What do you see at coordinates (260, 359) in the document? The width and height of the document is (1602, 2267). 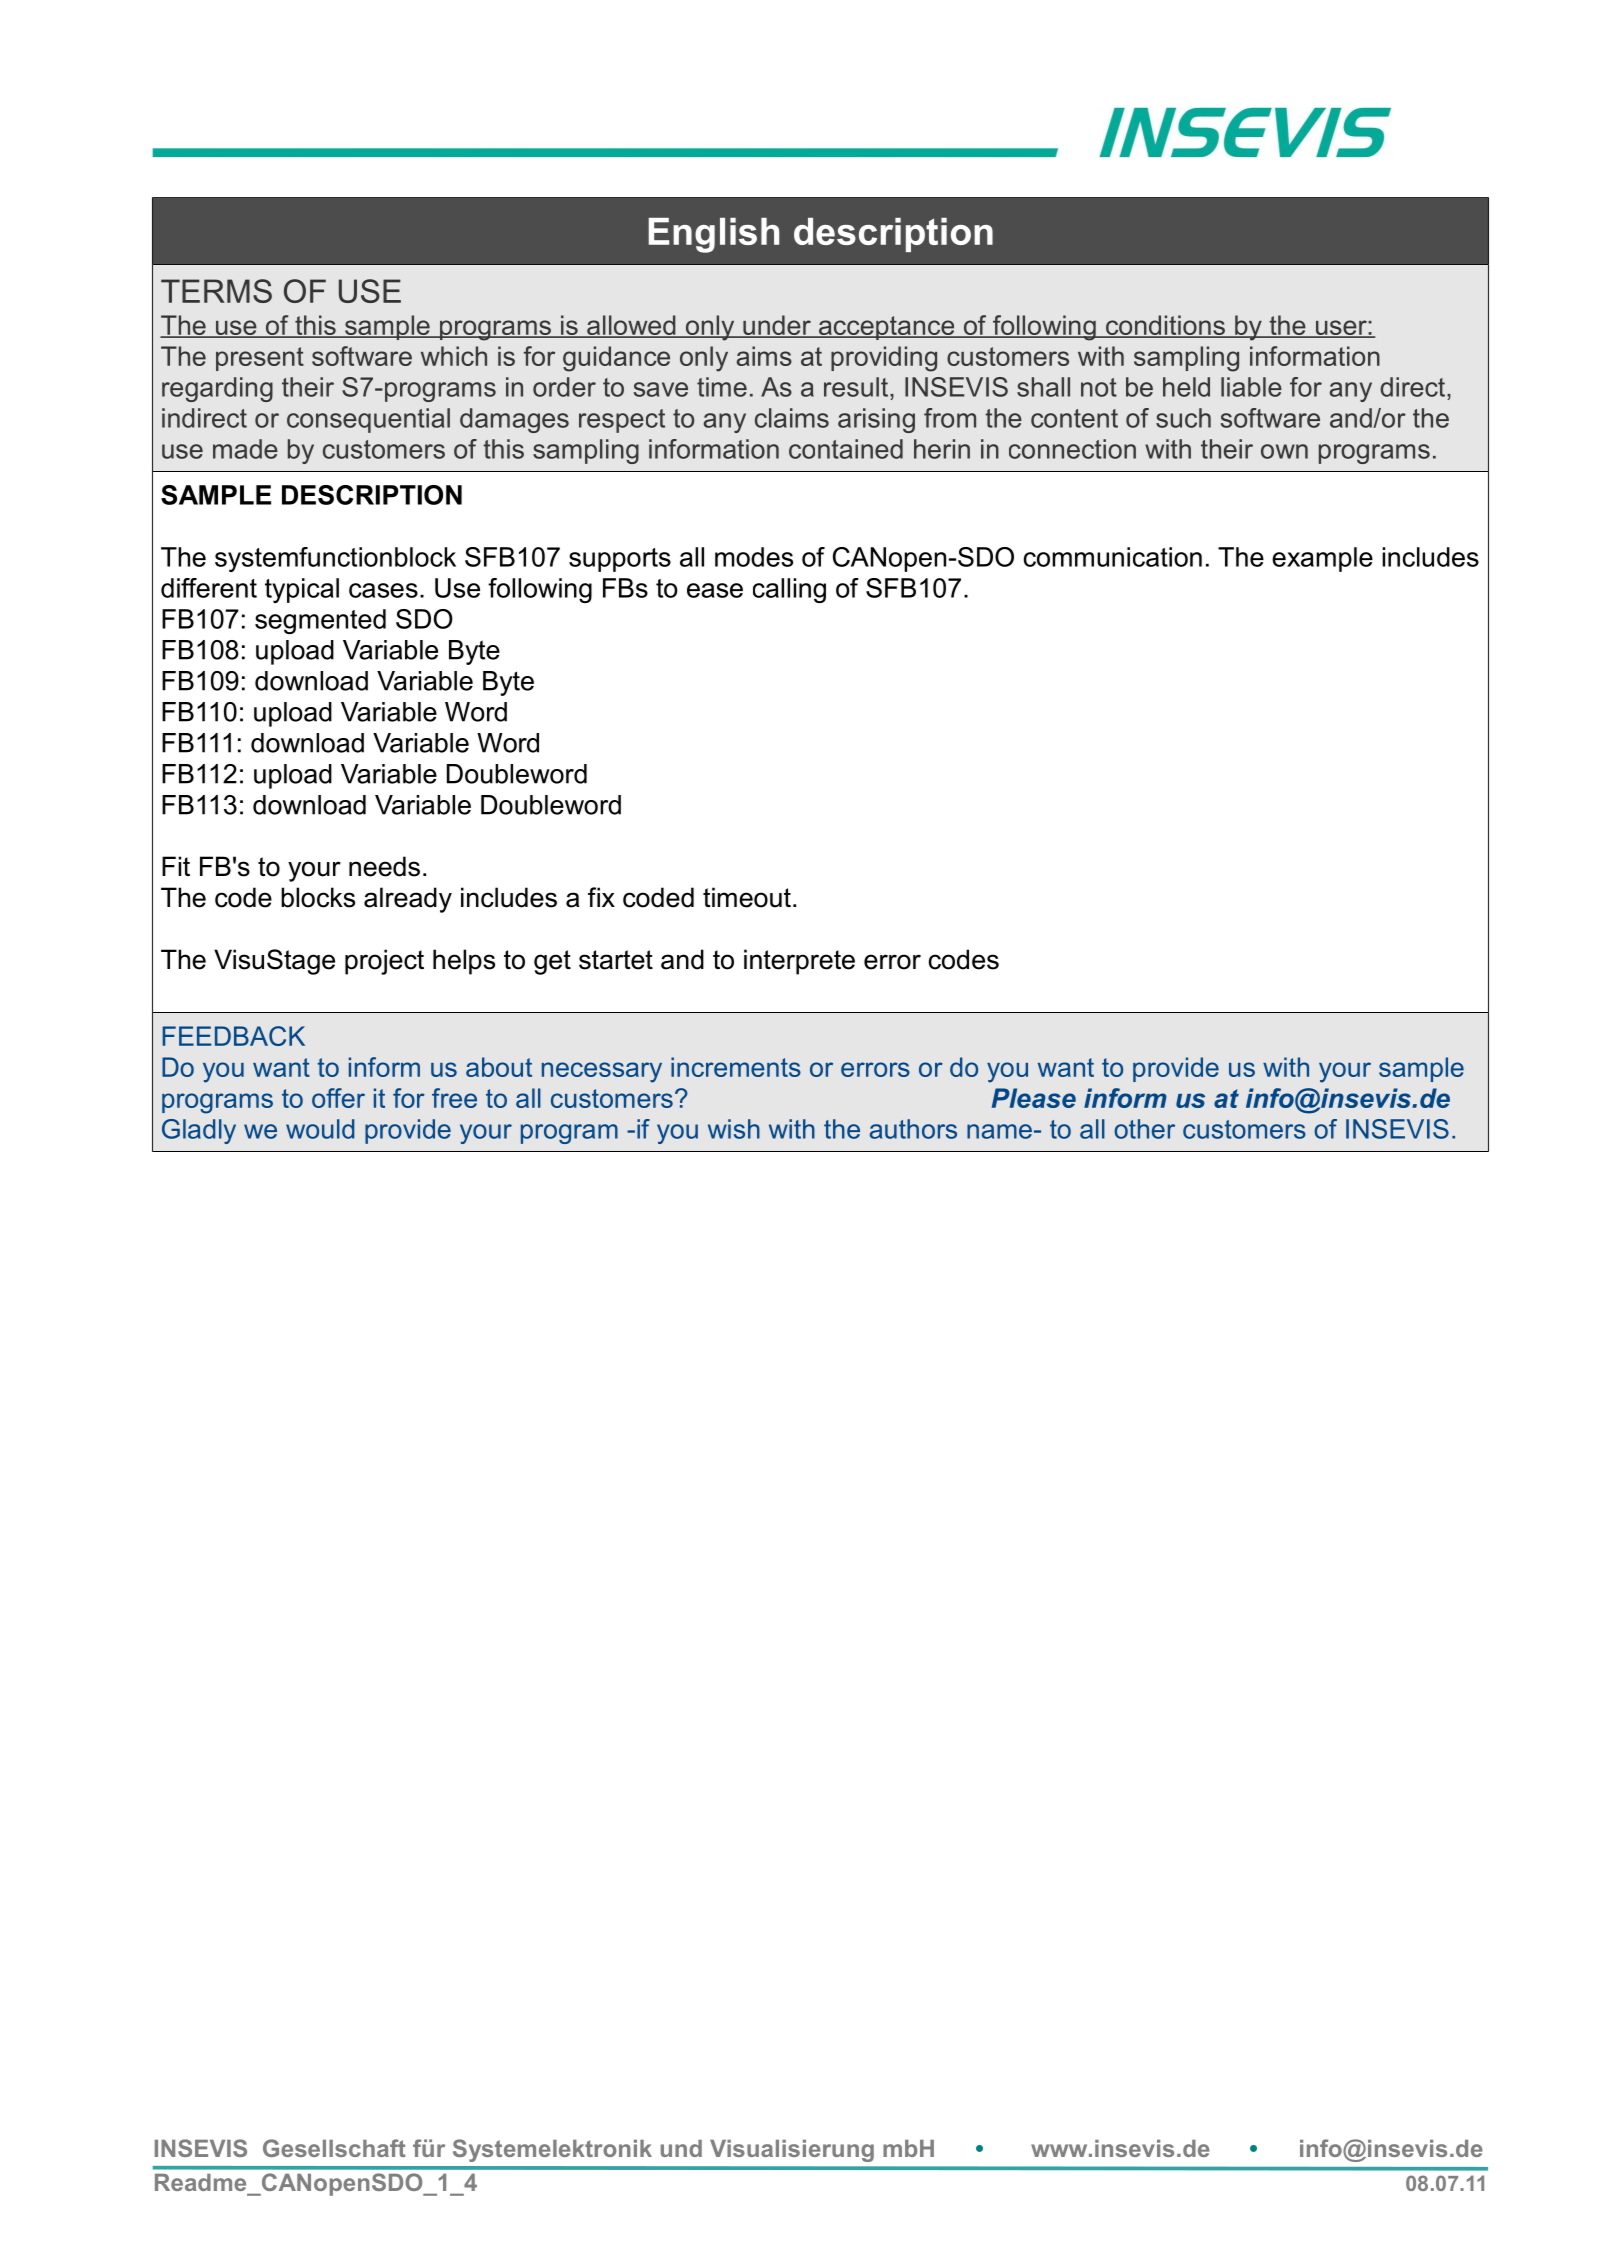 I see `present` at bounding box center [260, 359].
